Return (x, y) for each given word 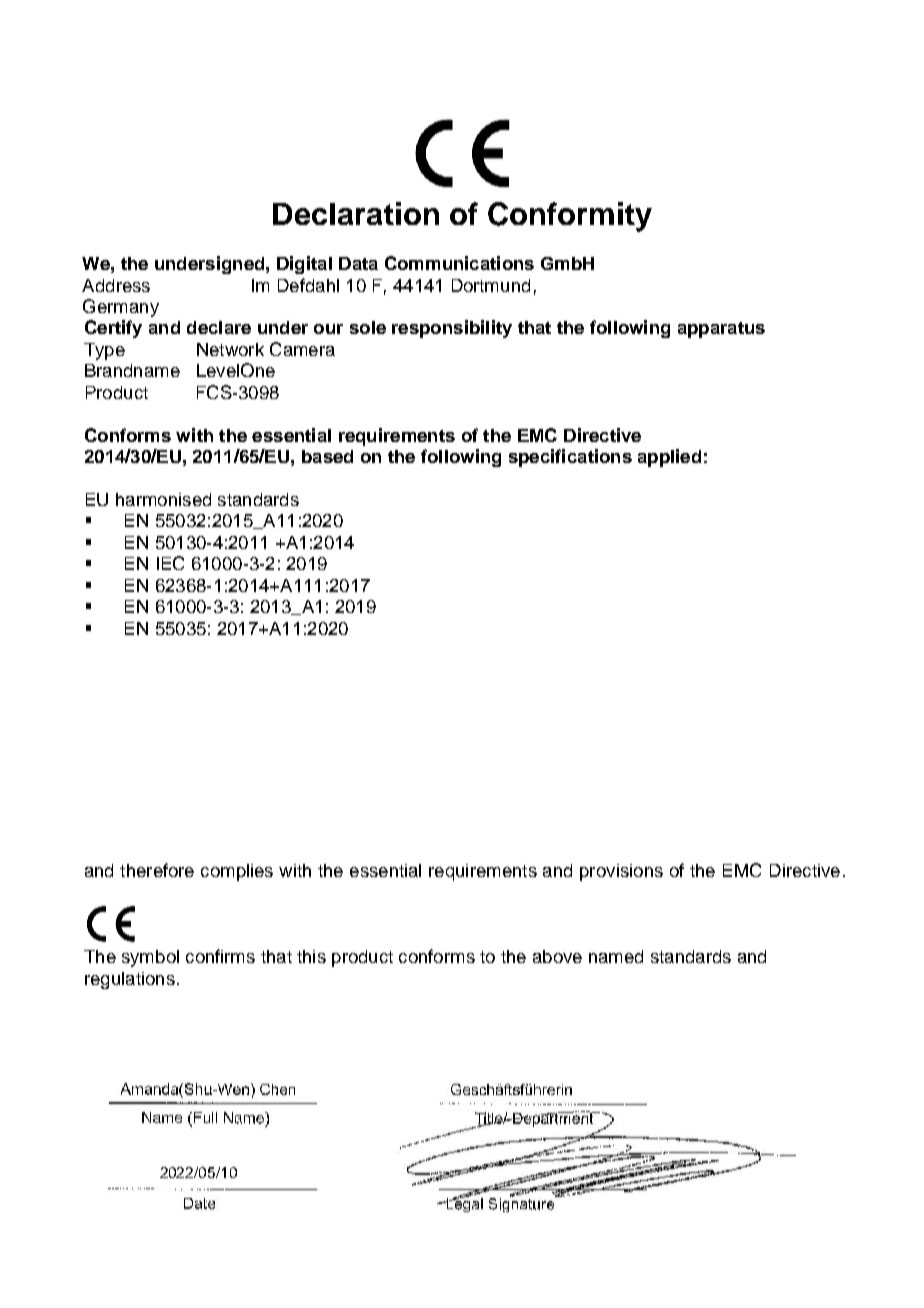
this (311, 956)
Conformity (570, 217)
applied (669, 458)
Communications (459, 263)
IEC (170, 563)
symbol (150, 958)
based (327, 456)
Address (116, 285)
